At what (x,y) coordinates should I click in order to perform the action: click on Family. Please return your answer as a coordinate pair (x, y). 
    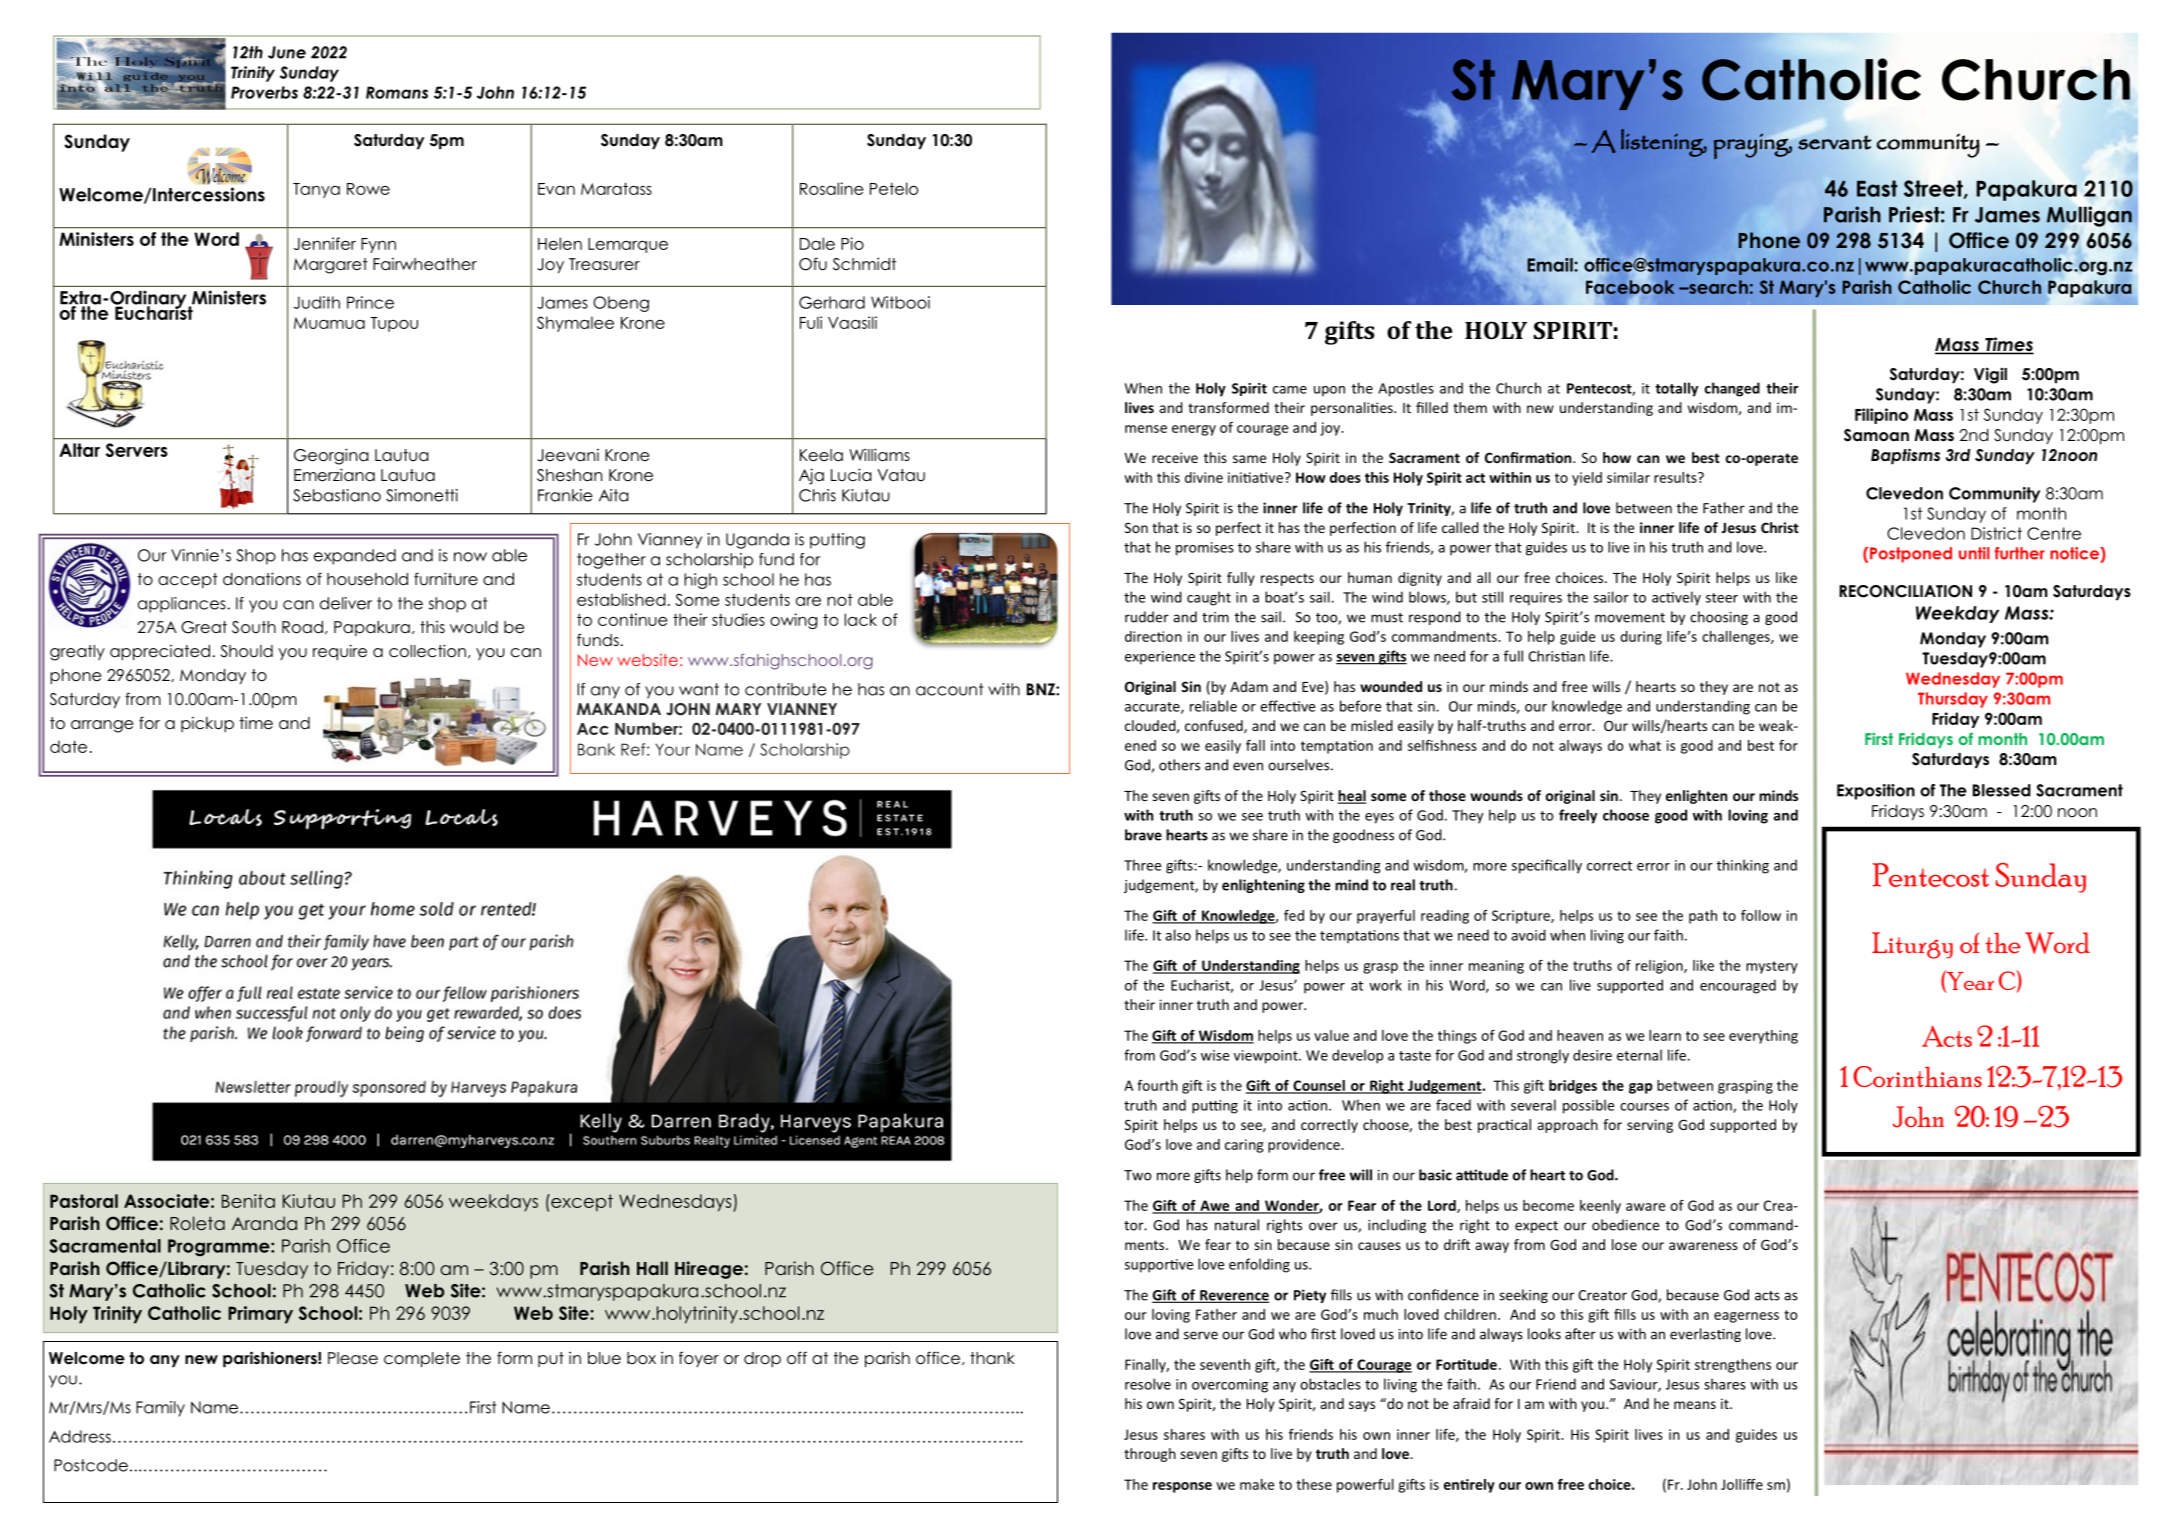
    Looking at the image, I should click on (160, 1409).
